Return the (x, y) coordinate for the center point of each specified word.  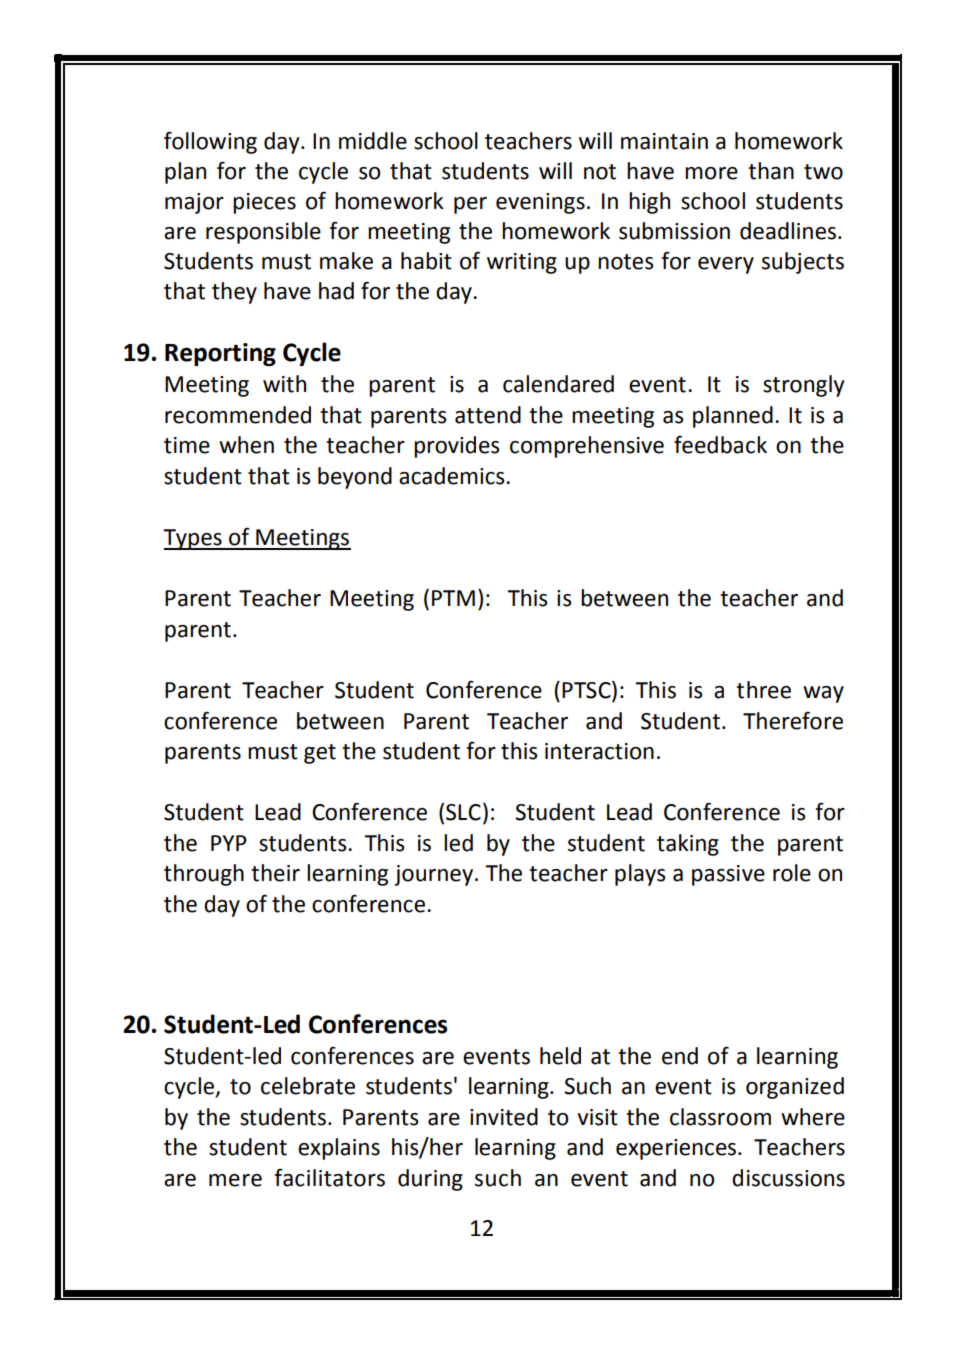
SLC (463, 812)
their (275, 873)
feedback (720, 445)
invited (504, 1117)
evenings (540, 203)
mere (235, 1180)
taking (688, 845)
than (771, 171)
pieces (264, 203)
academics (453, 476)
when (246, 445)
